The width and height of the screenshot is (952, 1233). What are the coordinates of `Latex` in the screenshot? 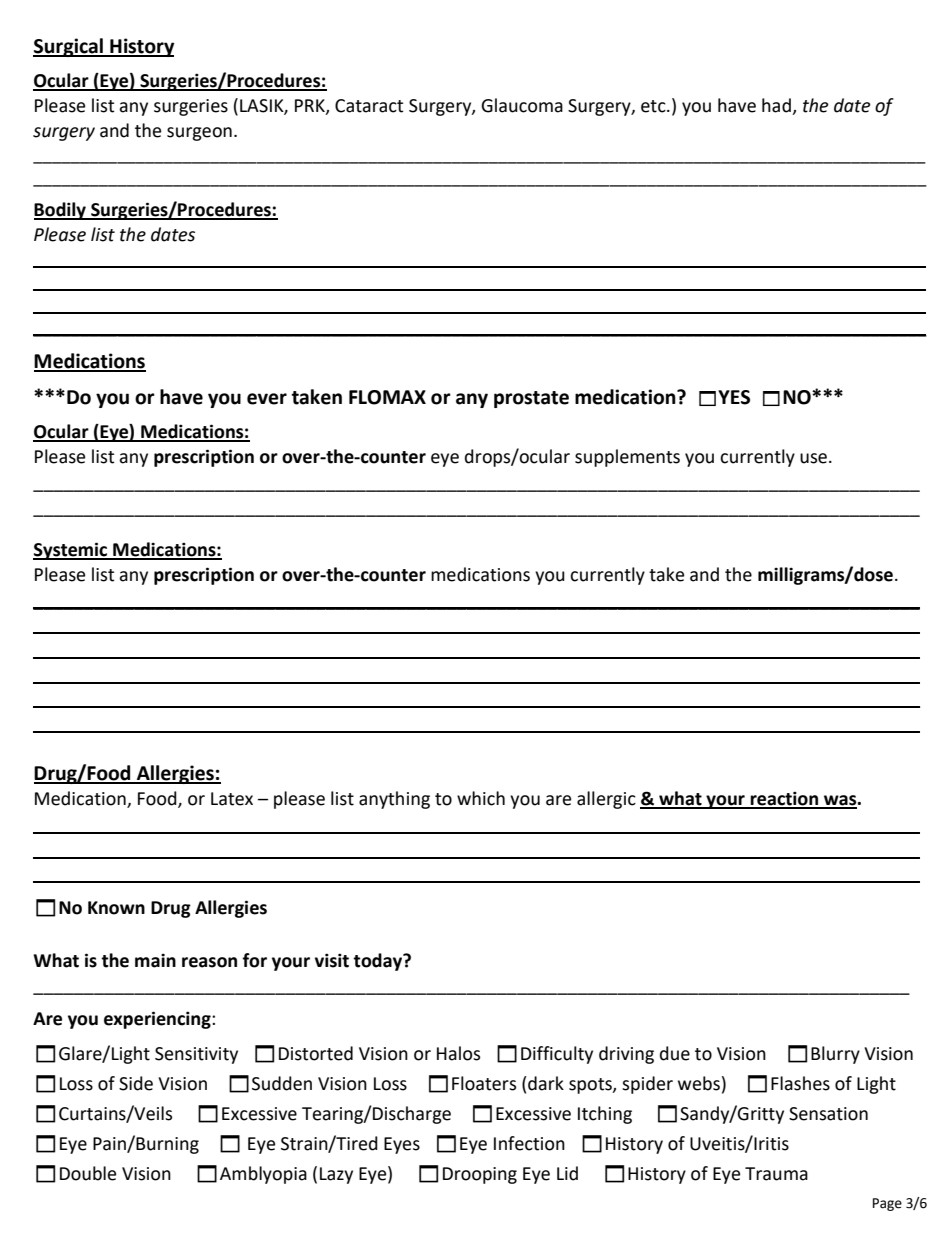 It's located at (232, 799).
